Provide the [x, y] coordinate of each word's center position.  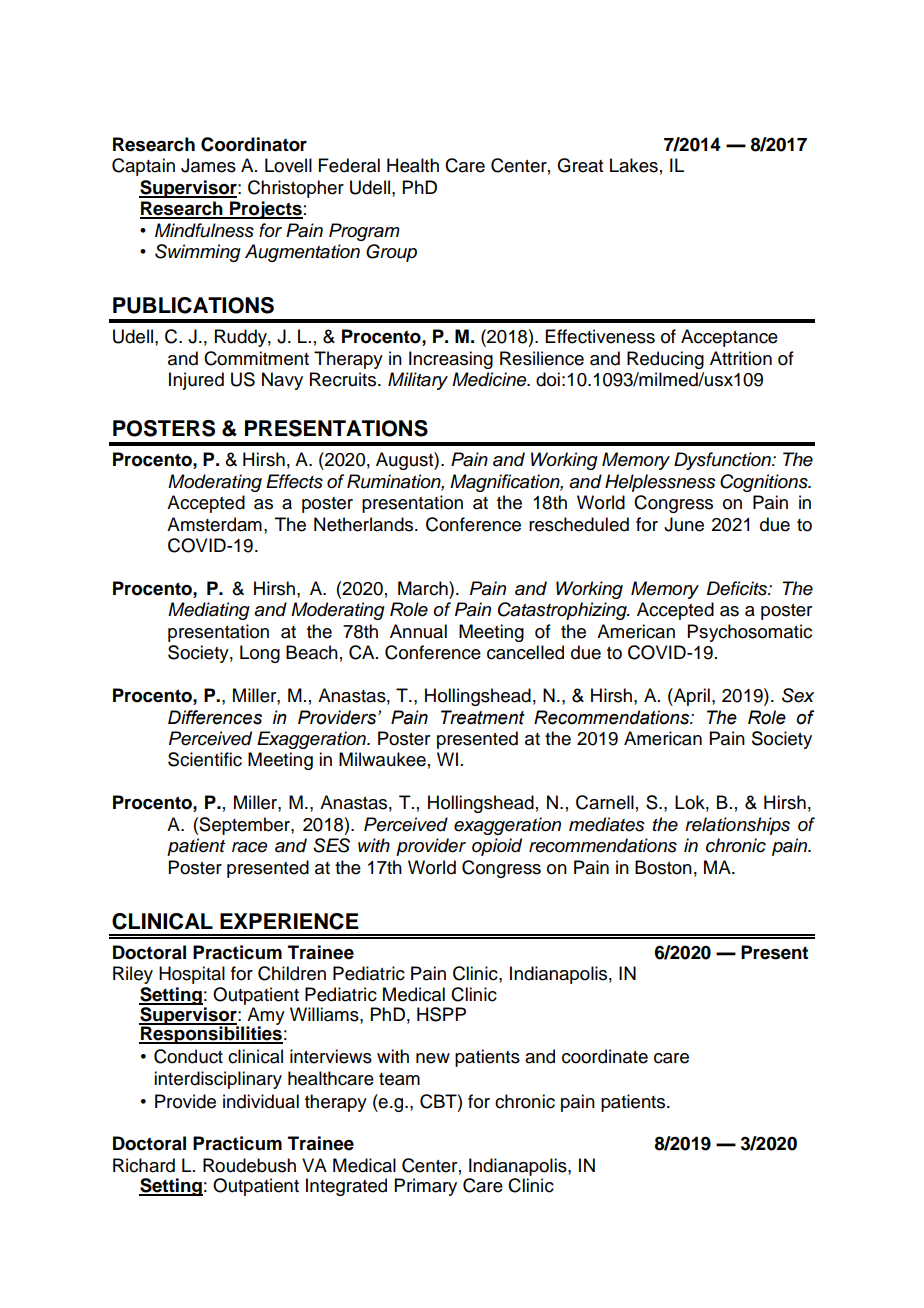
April [691, 697]
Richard [144, 1165]
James [208, 165]
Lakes [634, 165]
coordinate [605, 1056]
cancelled [525, 652]
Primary [426, 1187]
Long [260, 654]
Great [580, 165]
